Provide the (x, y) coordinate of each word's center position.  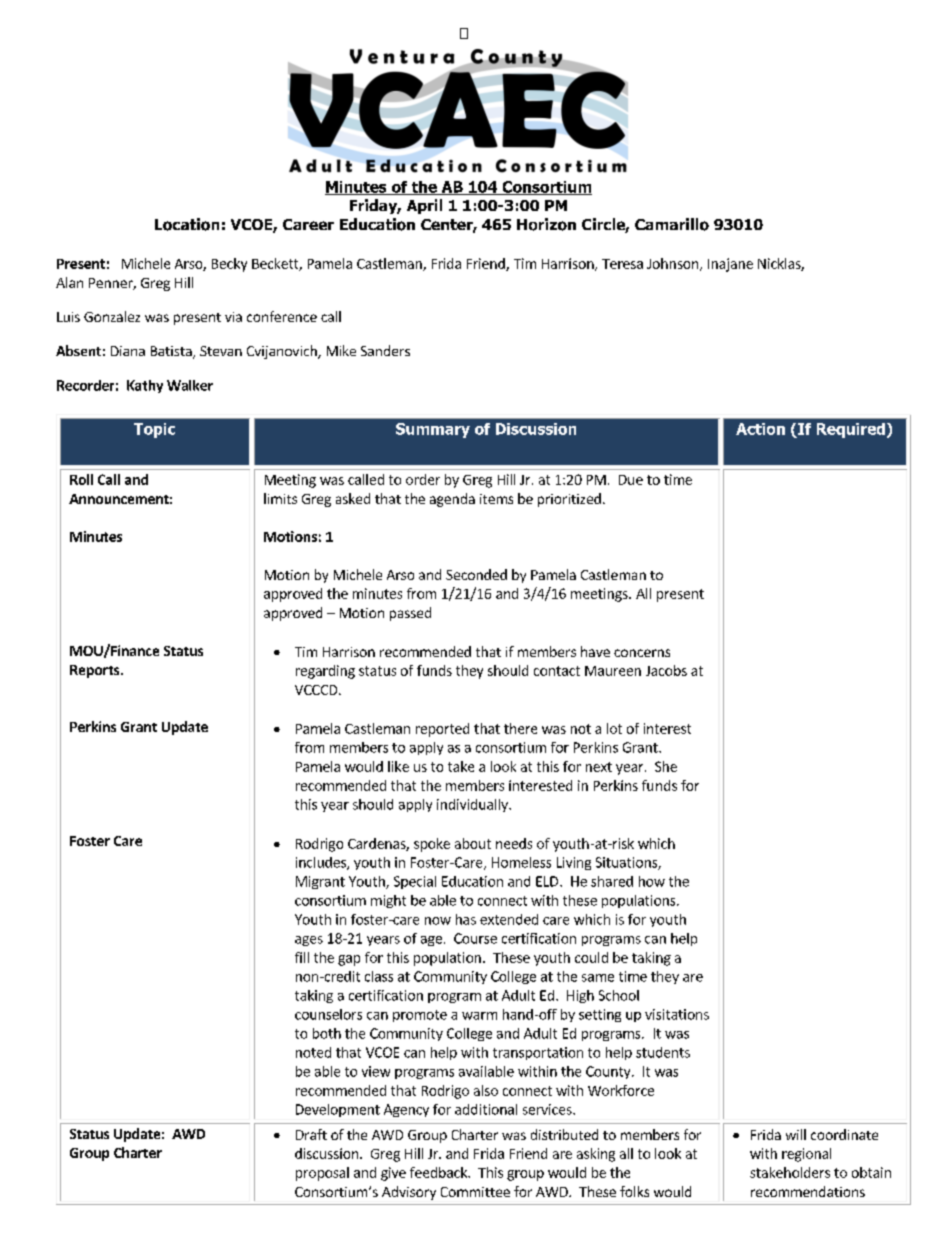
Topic (154, 430)
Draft (311, 1134)
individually (473, 805)
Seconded (476, 574)
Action (760, 429)
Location (187, 224)
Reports (96, 671)
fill (302, 957)
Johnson (674, 264)
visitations (677, 1014)
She (666, 766)
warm (479, 1016)
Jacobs (666, 670)
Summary (433, 430)
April (424, 206)
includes (322, 863)
